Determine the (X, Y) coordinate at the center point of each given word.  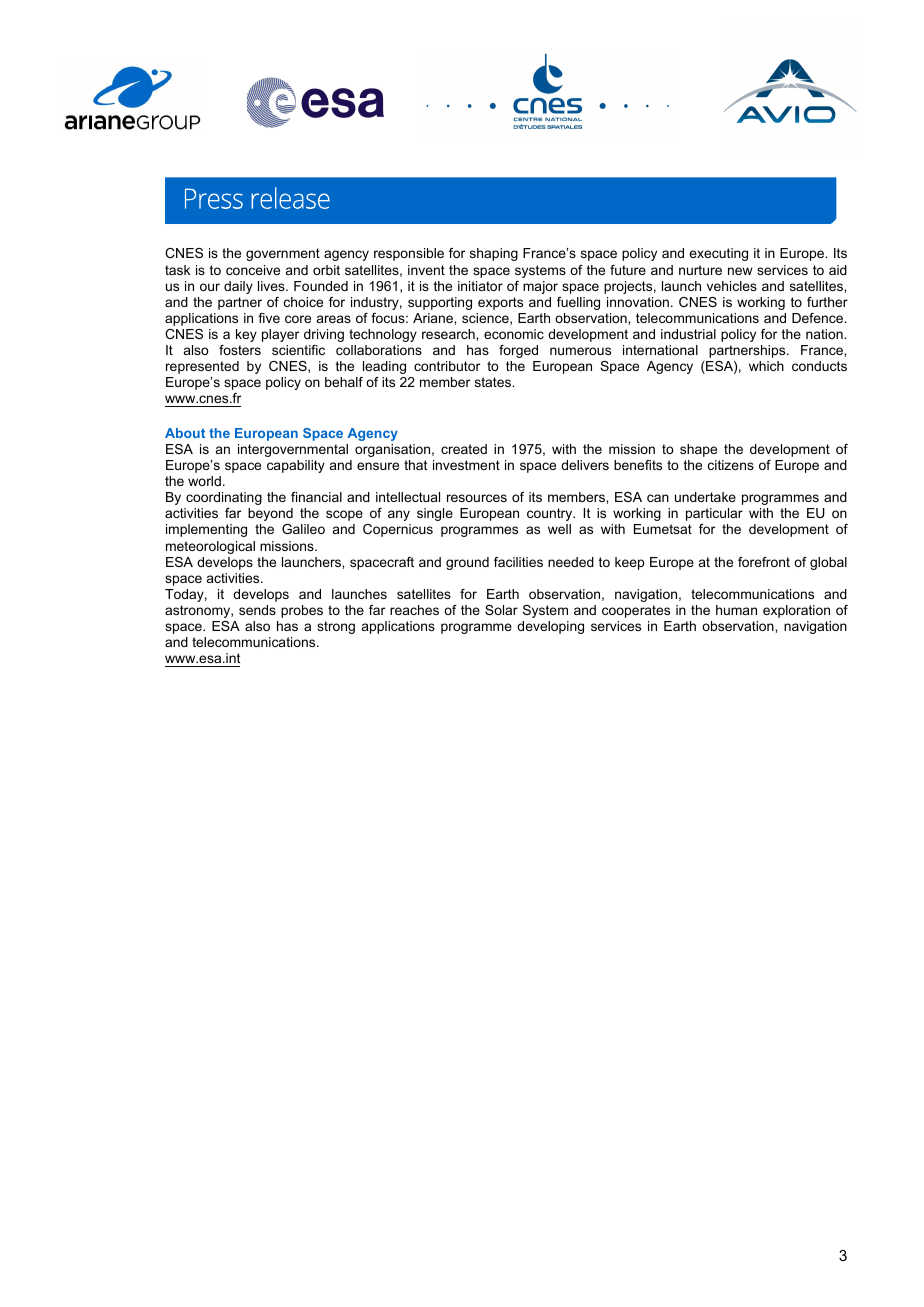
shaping (494, 254)
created (464, 449)
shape (698, 450)
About (185, 433)
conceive (253, 270)
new (740, 271)
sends (257, 610)
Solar (501, 610)
